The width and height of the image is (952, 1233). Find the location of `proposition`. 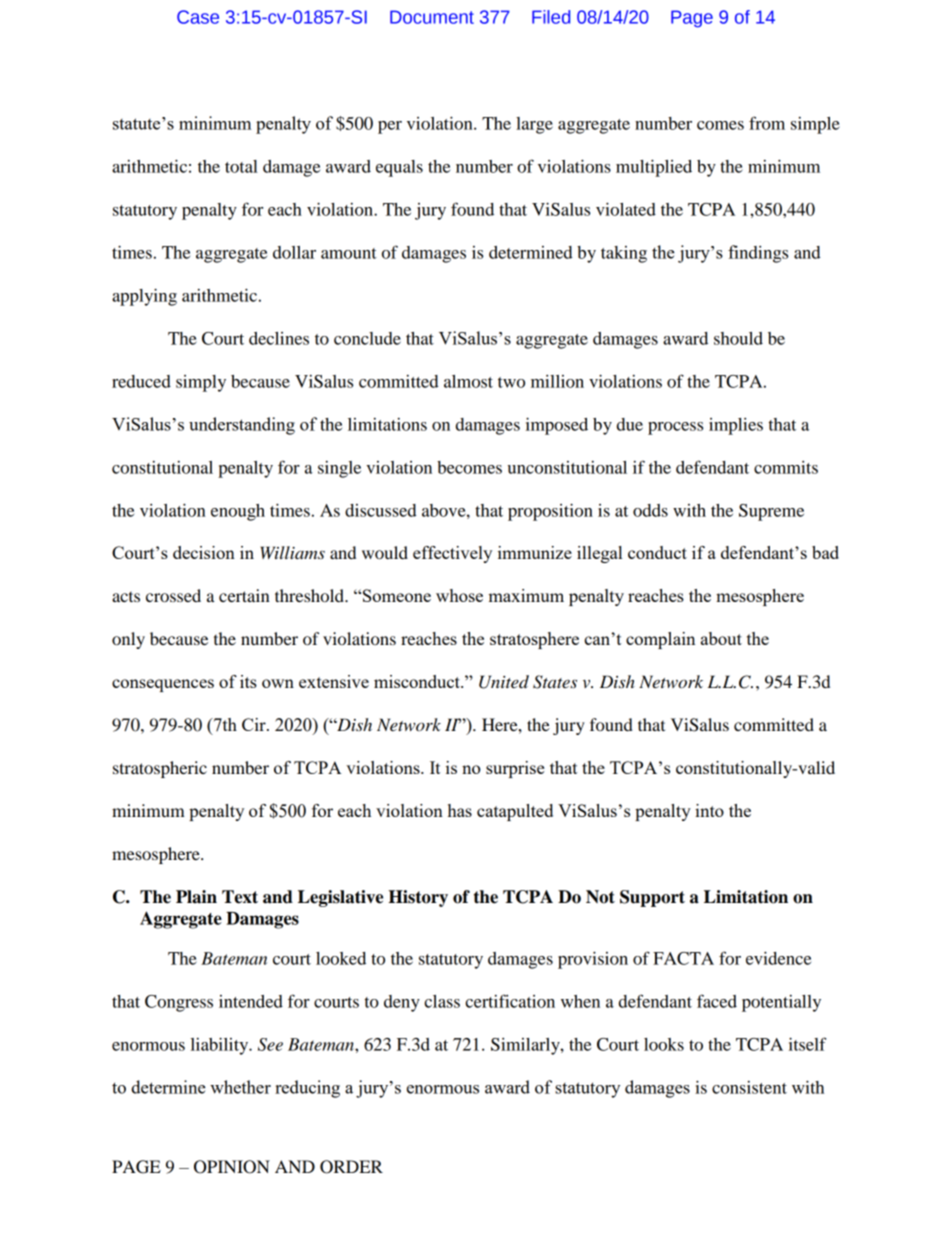

proposition is located at coordinates (550, 512).
